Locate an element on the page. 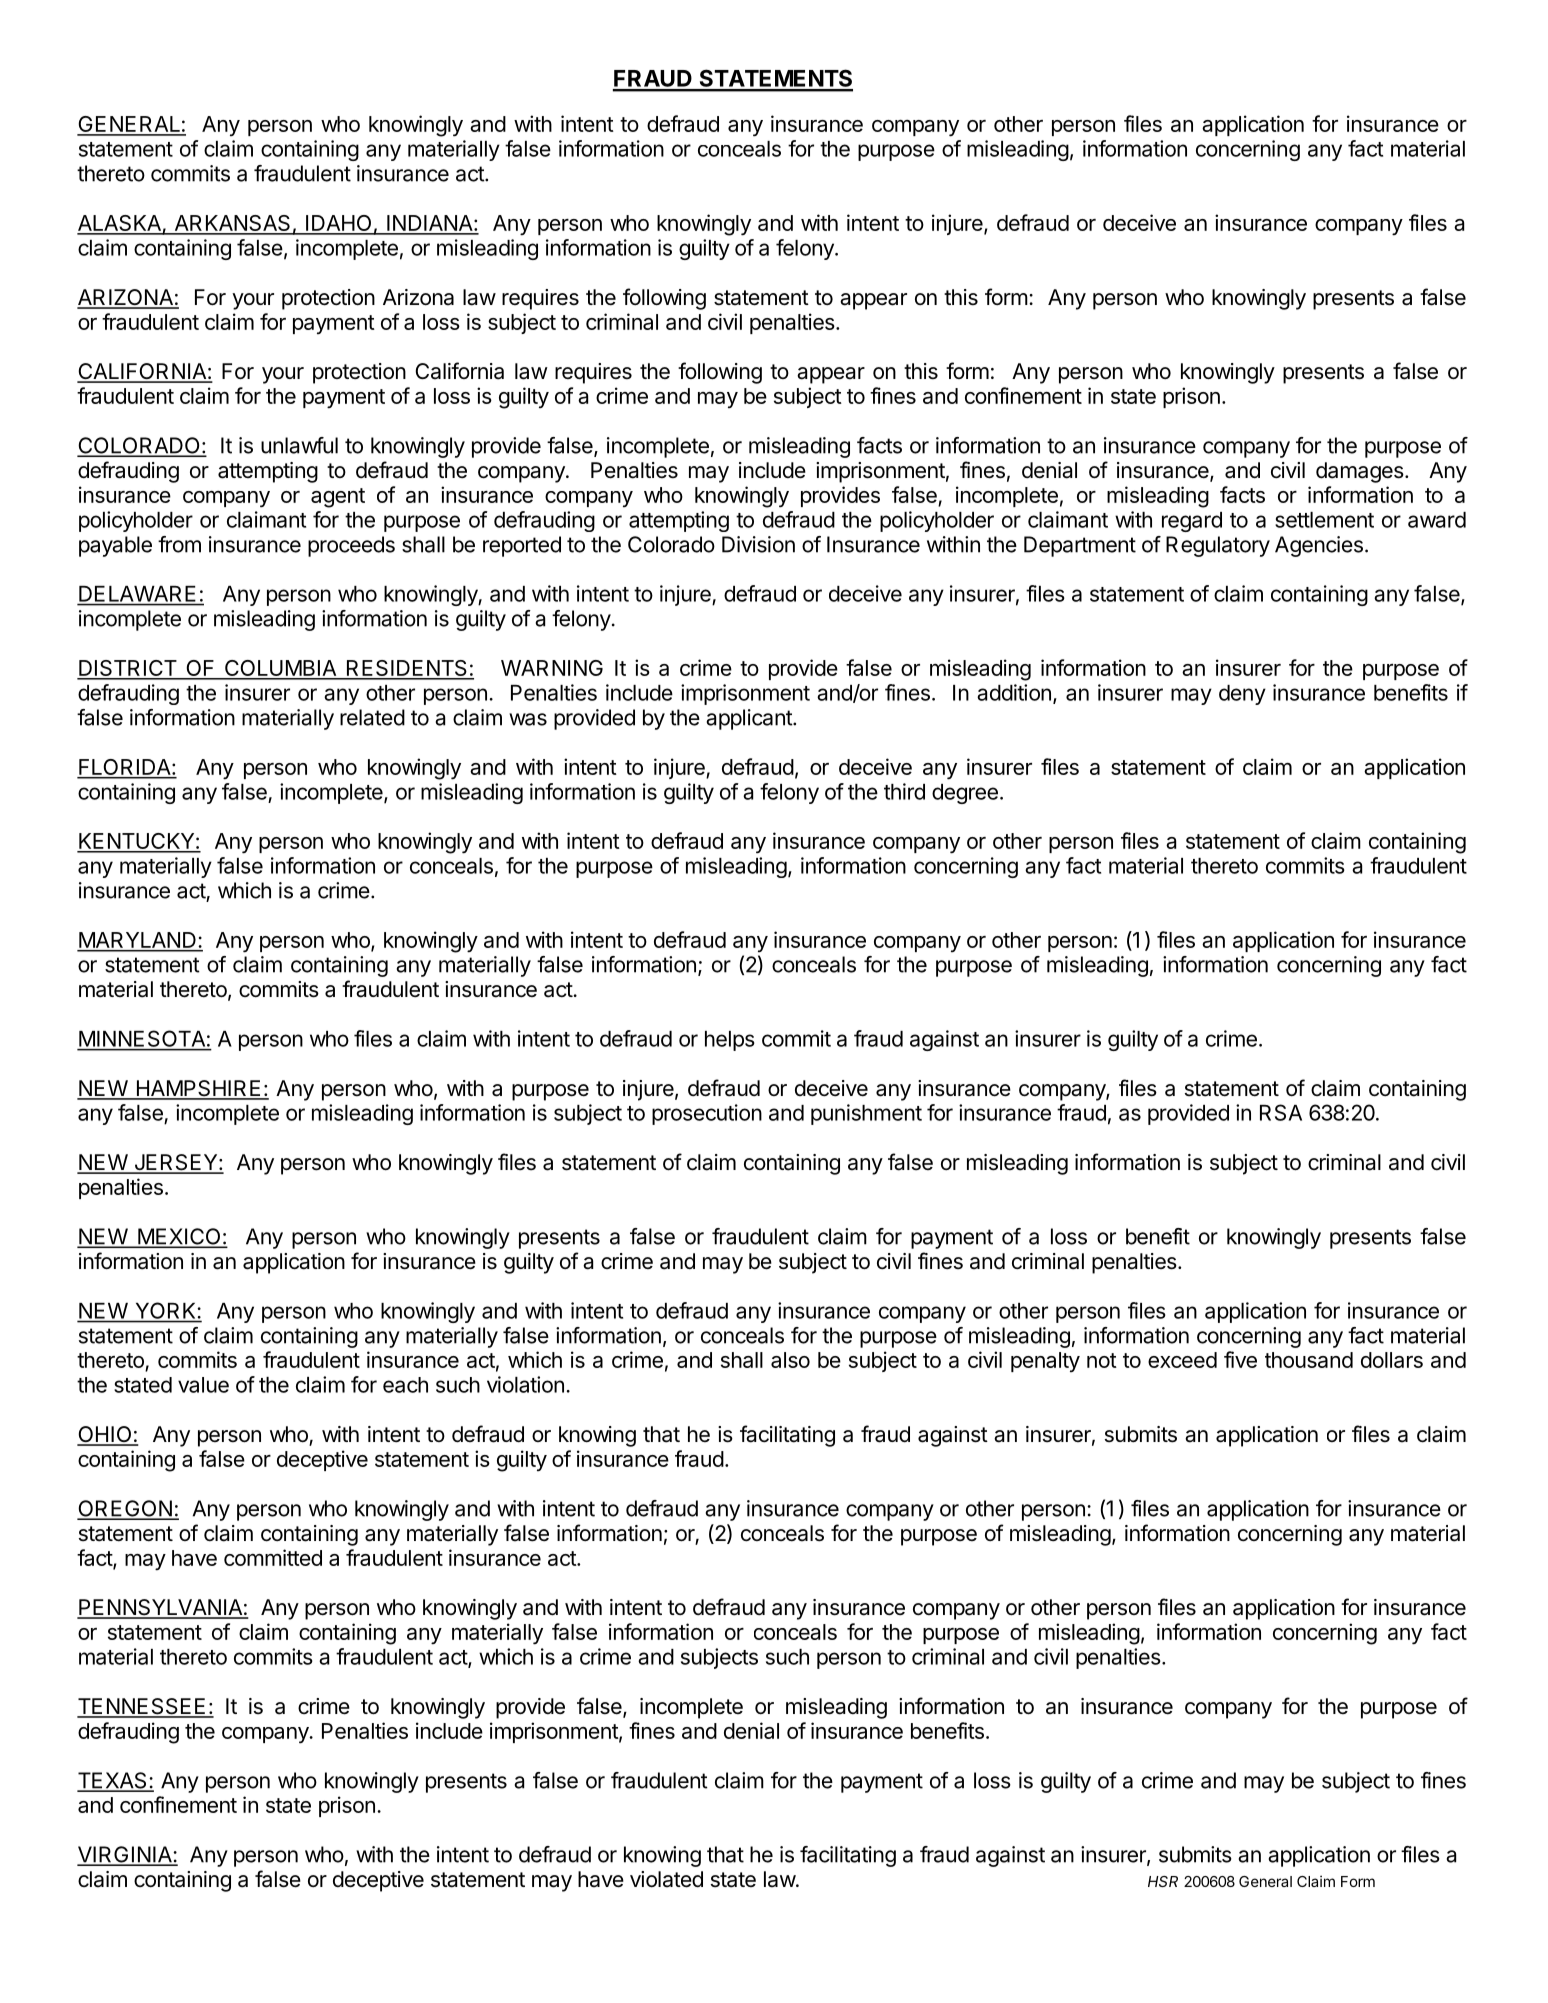  damages is located at coordinates (1360, 472).
